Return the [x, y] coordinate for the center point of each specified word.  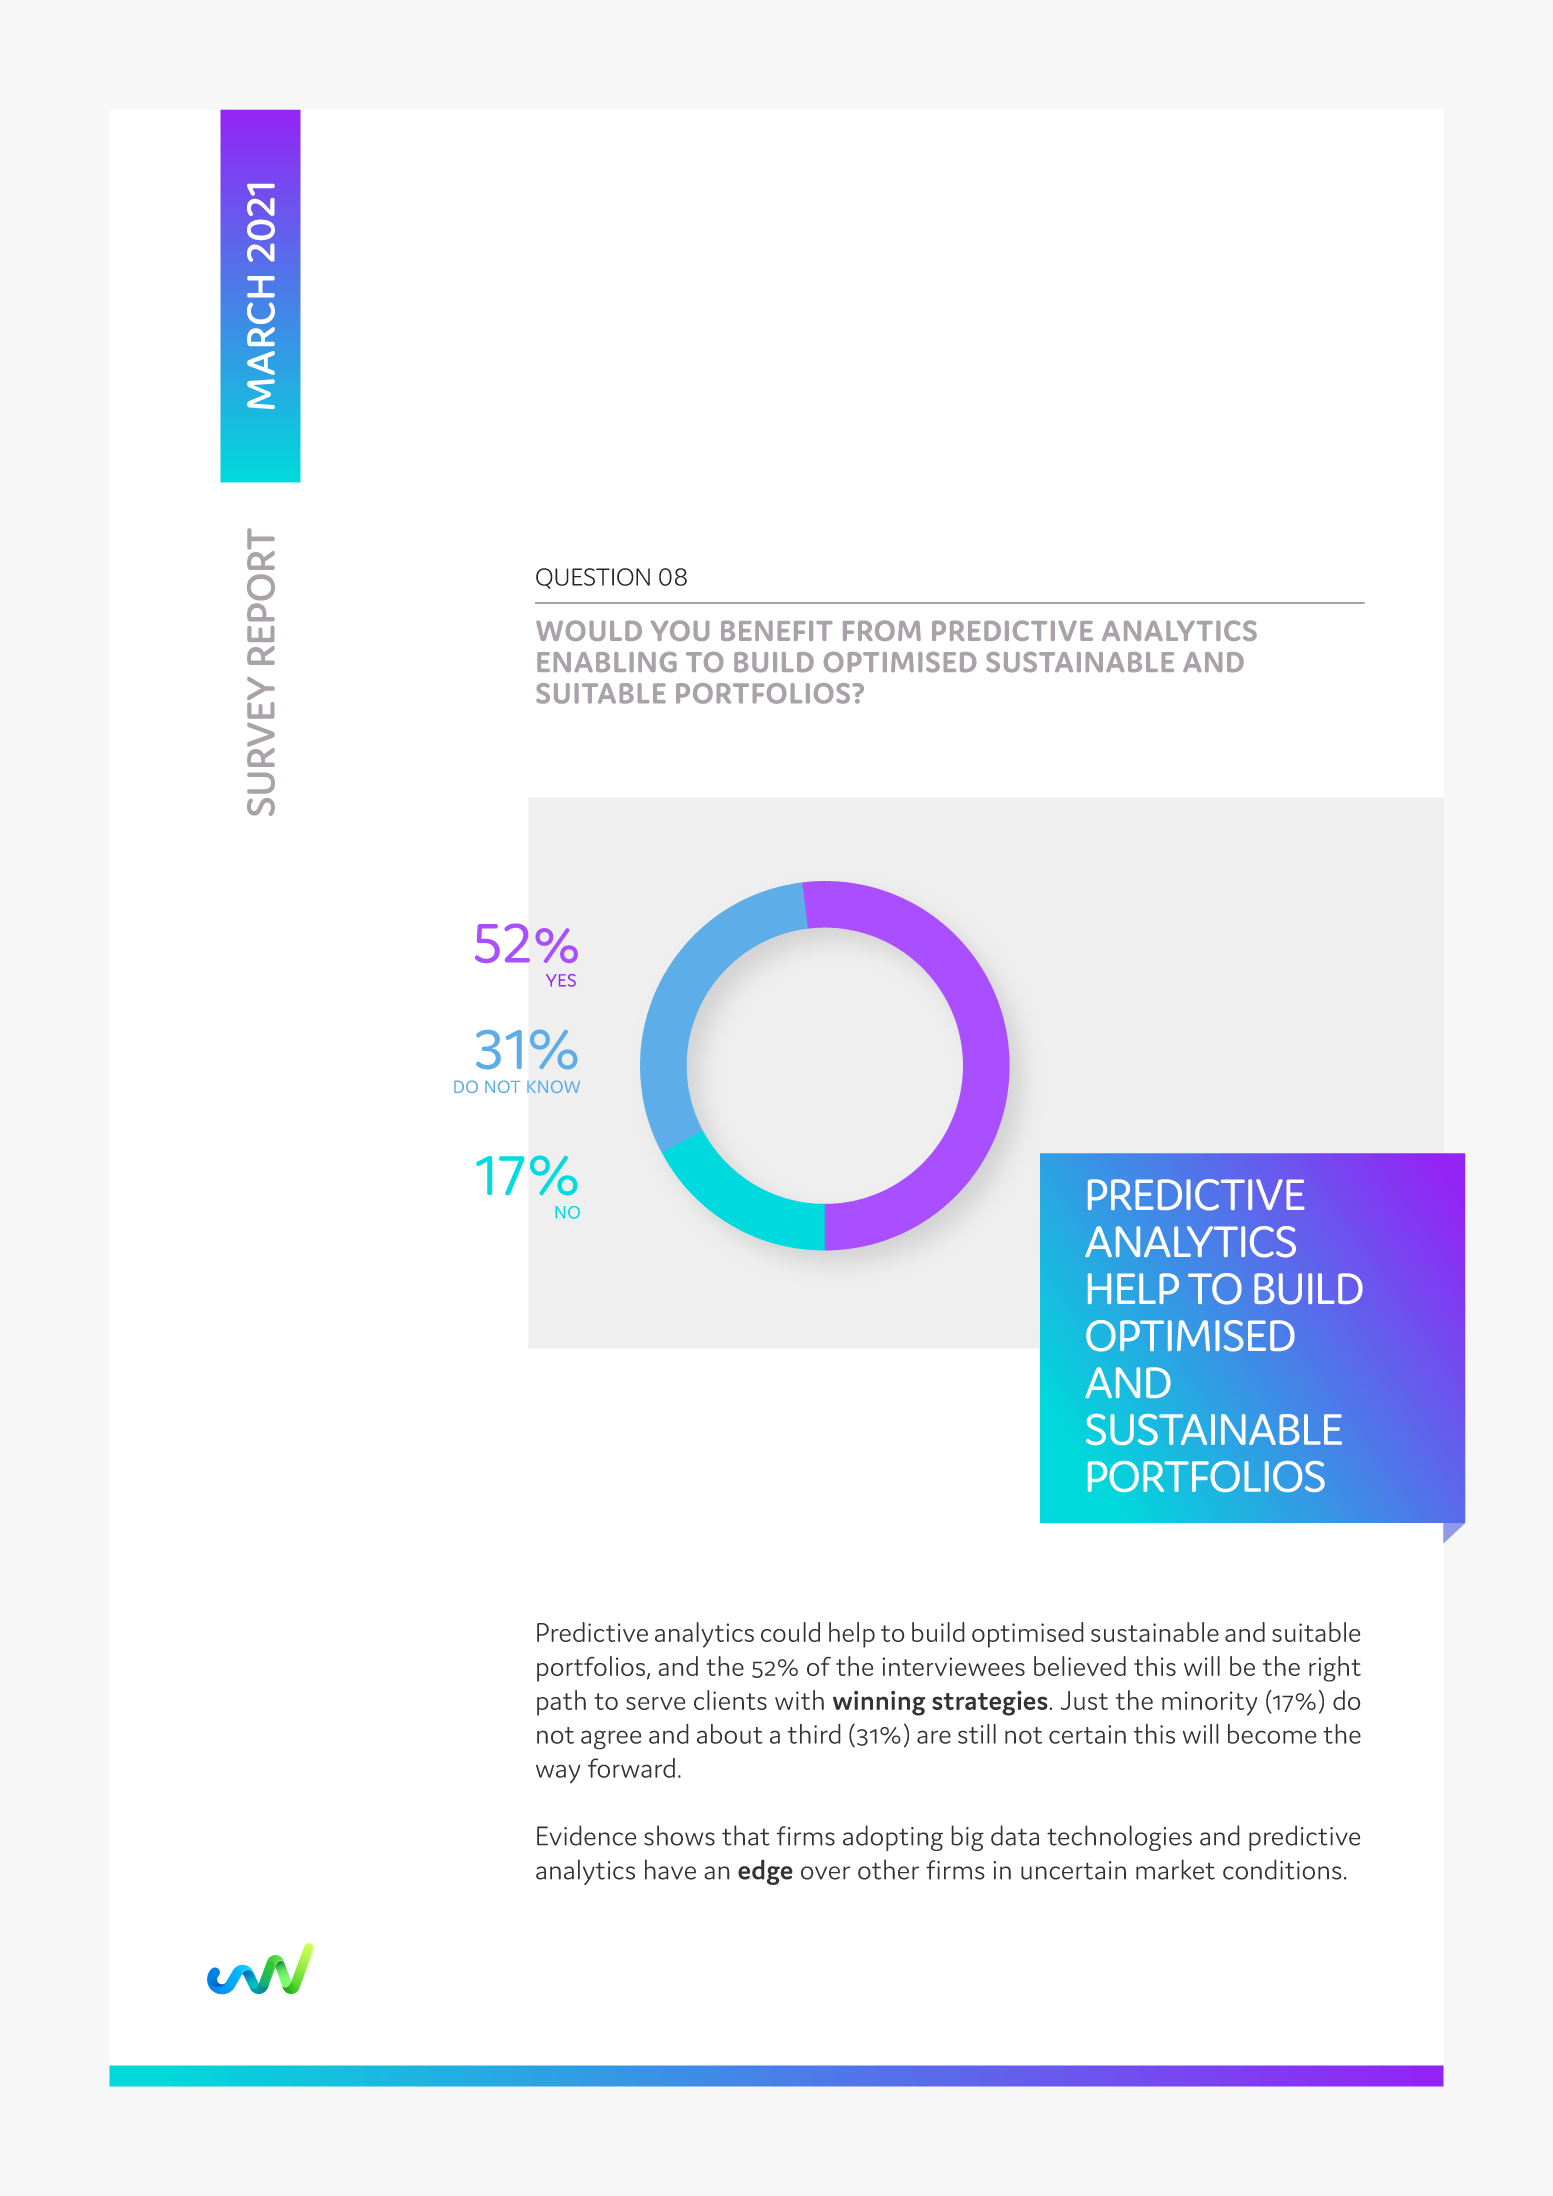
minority [1209, 1703]
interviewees [953, 1666]
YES [561, 980]
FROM [882, 630]
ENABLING [607, 662]
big [967, 1838]
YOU [680, 630]
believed [1080, 1666]
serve [656, 1703]
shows [679, 1835]
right [1335, 1669]
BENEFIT [777, 631]
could [790, 1632]
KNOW [553, 1087]
